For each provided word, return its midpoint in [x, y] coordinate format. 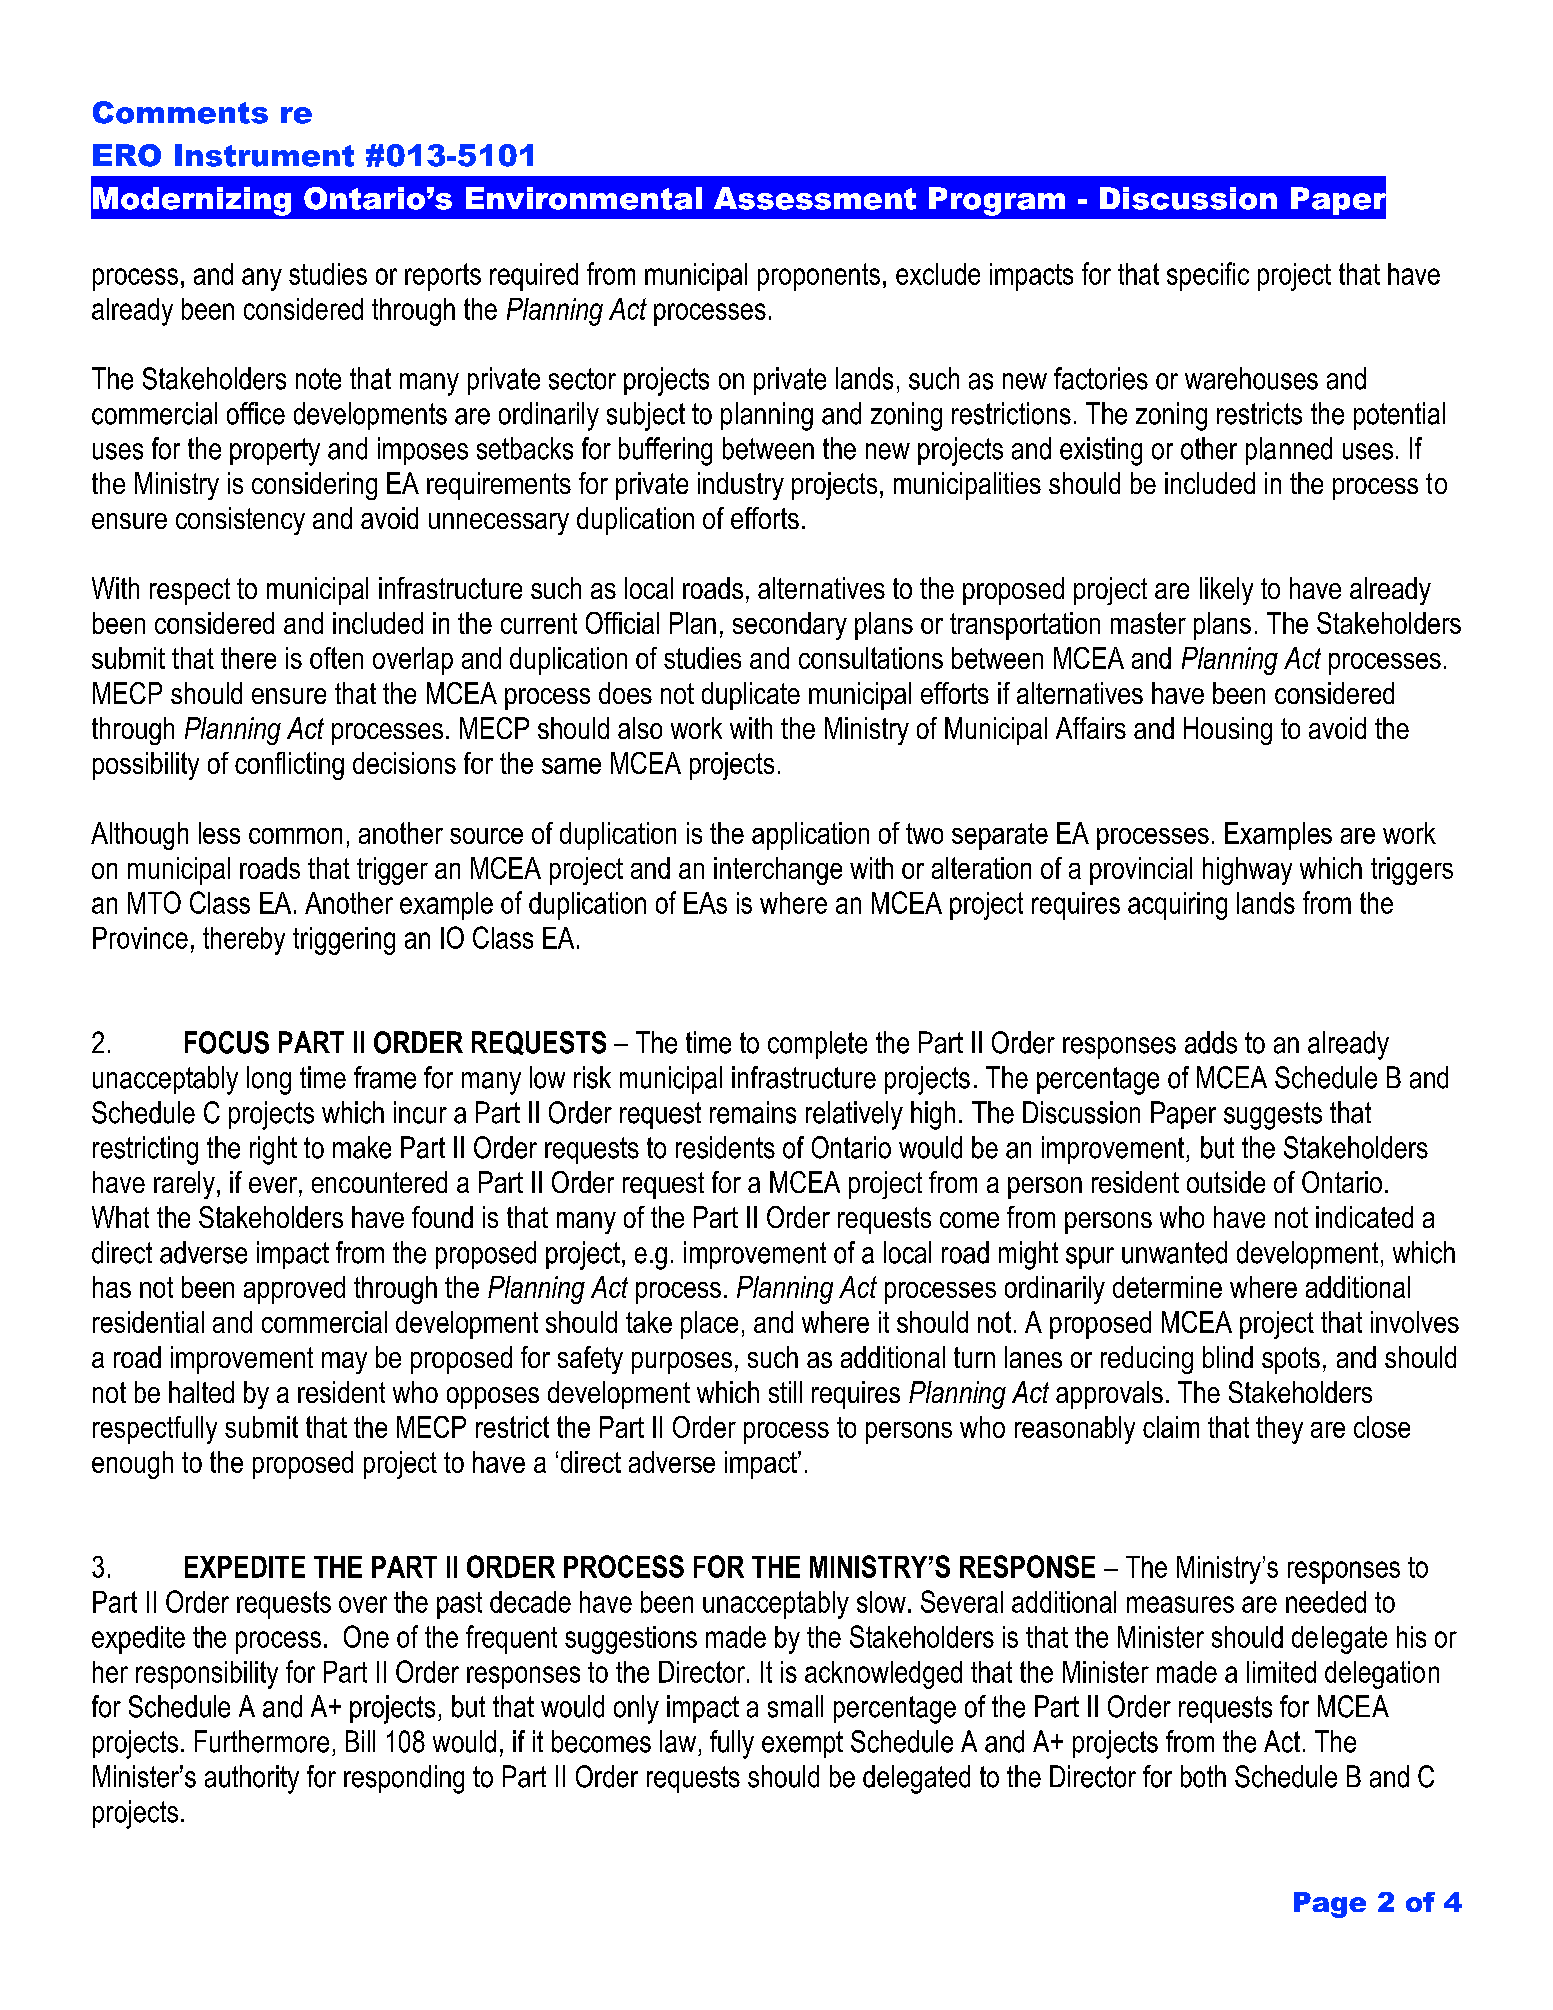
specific [1208, 276]
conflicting [289, 766]
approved [294, 1290]
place [709, 1325]
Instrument [264, 155]
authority [252, 1779]
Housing [1228, 731]
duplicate [751, 696]
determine [1167, 1287]
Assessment [815, 198]
